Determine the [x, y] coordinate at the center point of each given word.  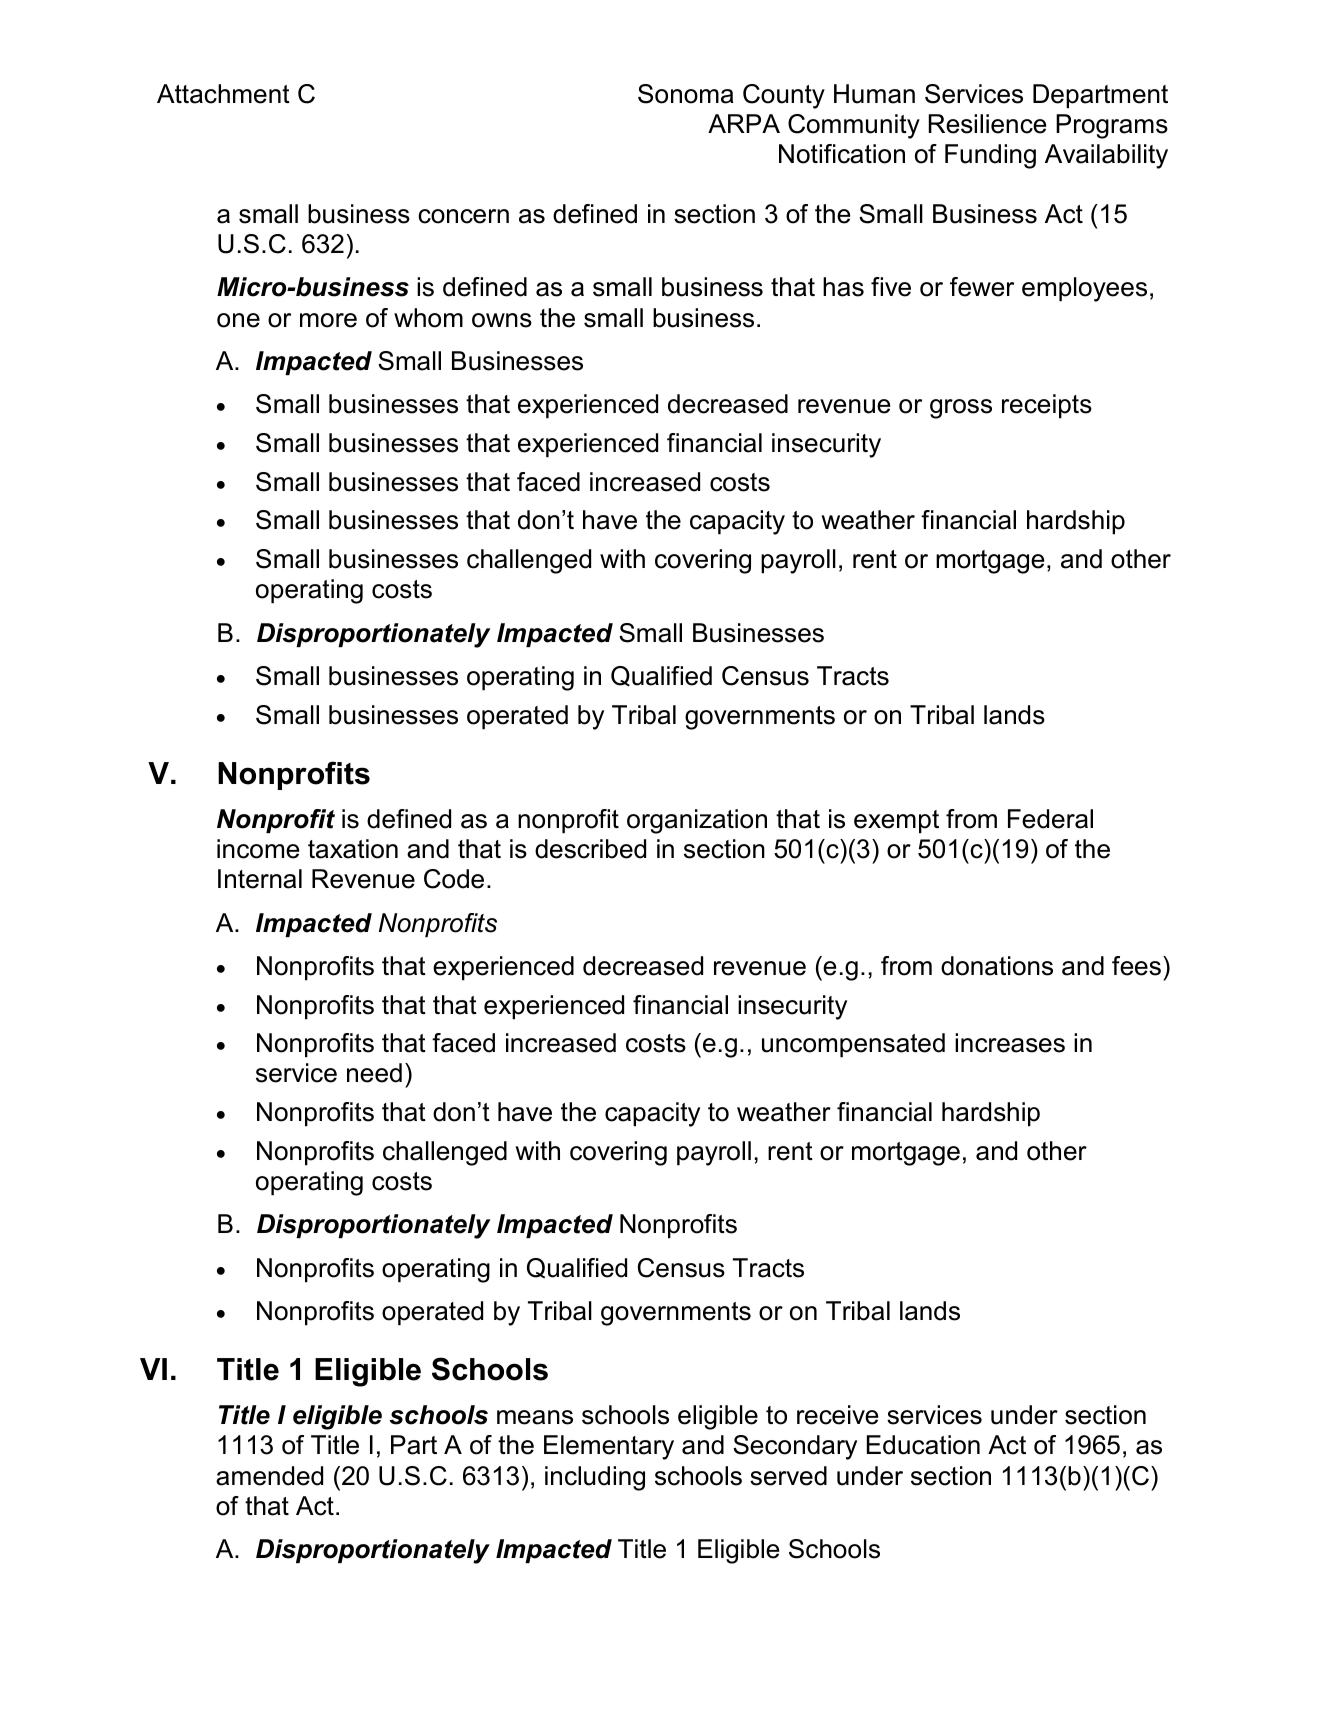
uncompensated [853, 1045]
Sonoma [686, 94]
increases [1010, 1043]
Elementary [609, 1447]
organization [697, 821]
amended [269, 1476]
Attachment [223, 94]
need [374, 1073]
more [328, 320]
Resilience [987, 124]
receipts [1047, 406]
